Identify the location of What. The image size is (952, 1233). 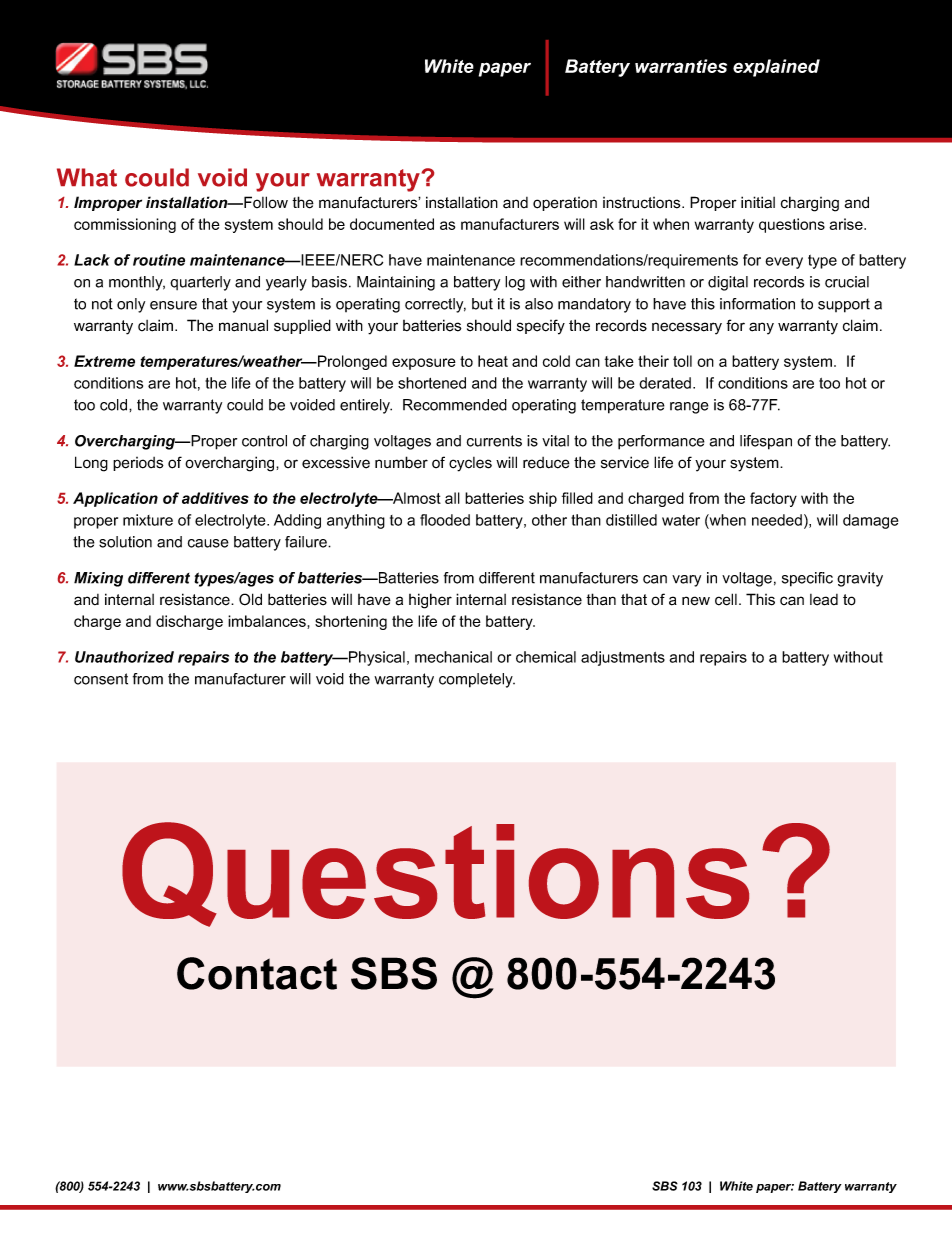
(87, 177).
